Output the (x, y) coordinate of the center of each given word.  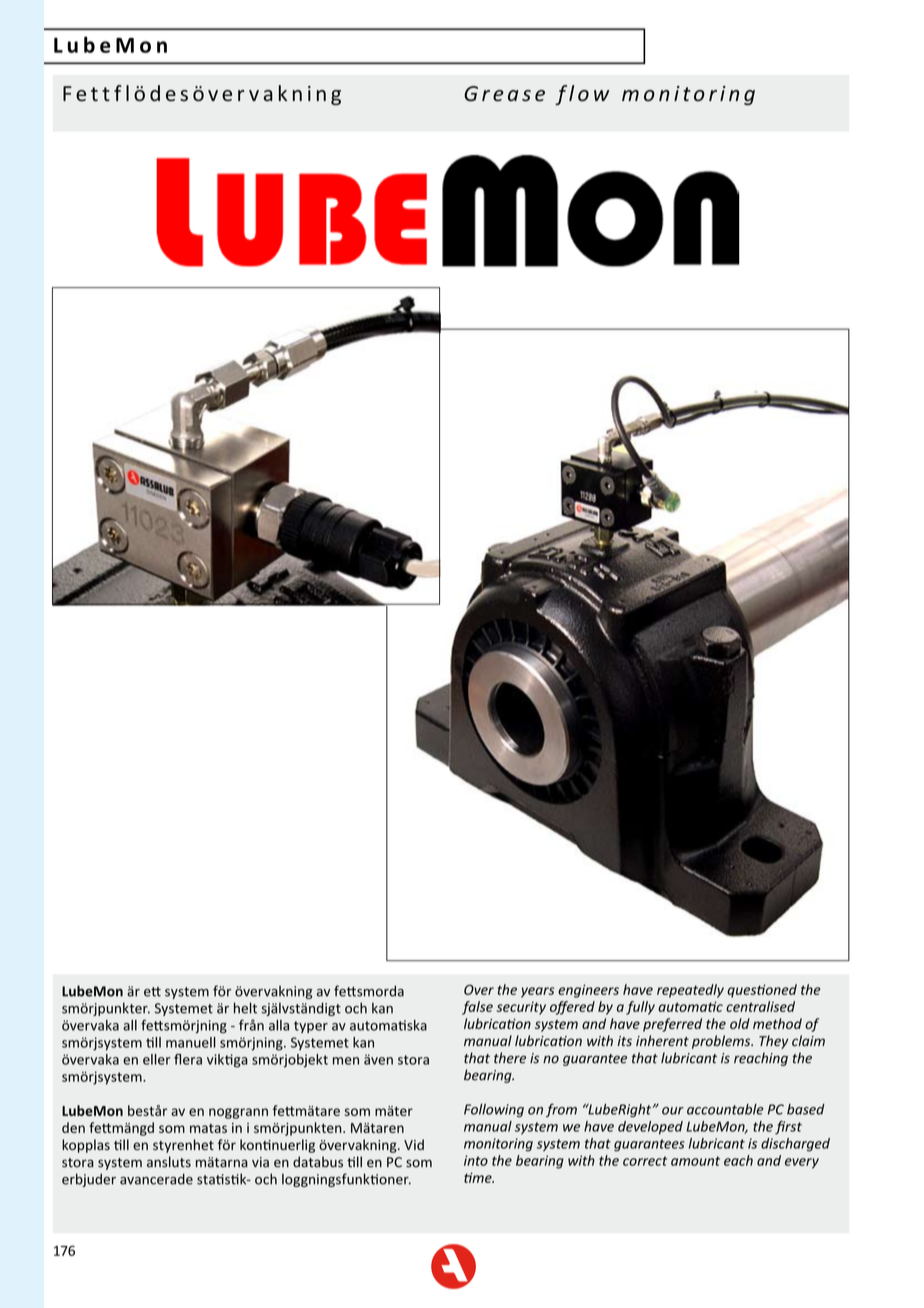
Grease (504, 94)
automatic (690, 1006)
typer (311, 1027)
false (477, 1008)
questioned (762, 991)
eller (157, 1059)
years (538, 992)
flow (582, 95)
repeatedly (690, 991)
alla (279, 1025)
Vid (414, 1144)
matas (208, 1128)
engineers (588, 991)
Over (479, 989)
